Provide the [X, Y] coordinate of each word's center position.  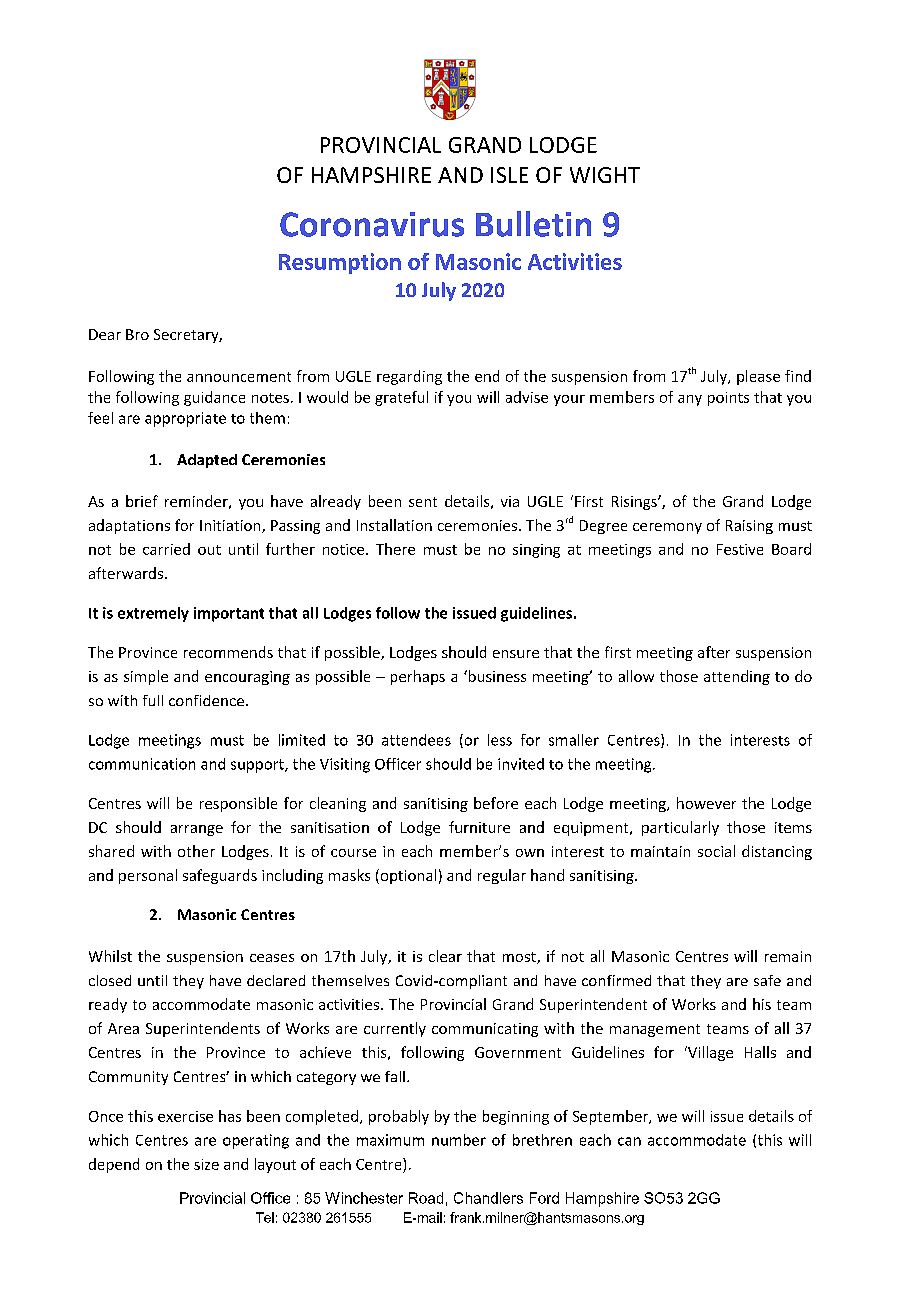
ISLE [509, 175]
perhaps [418, 677]
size [206, 1164]
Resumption [340, 263]
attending [737, 677]
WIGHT [605, 175]
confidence [206, 700]
